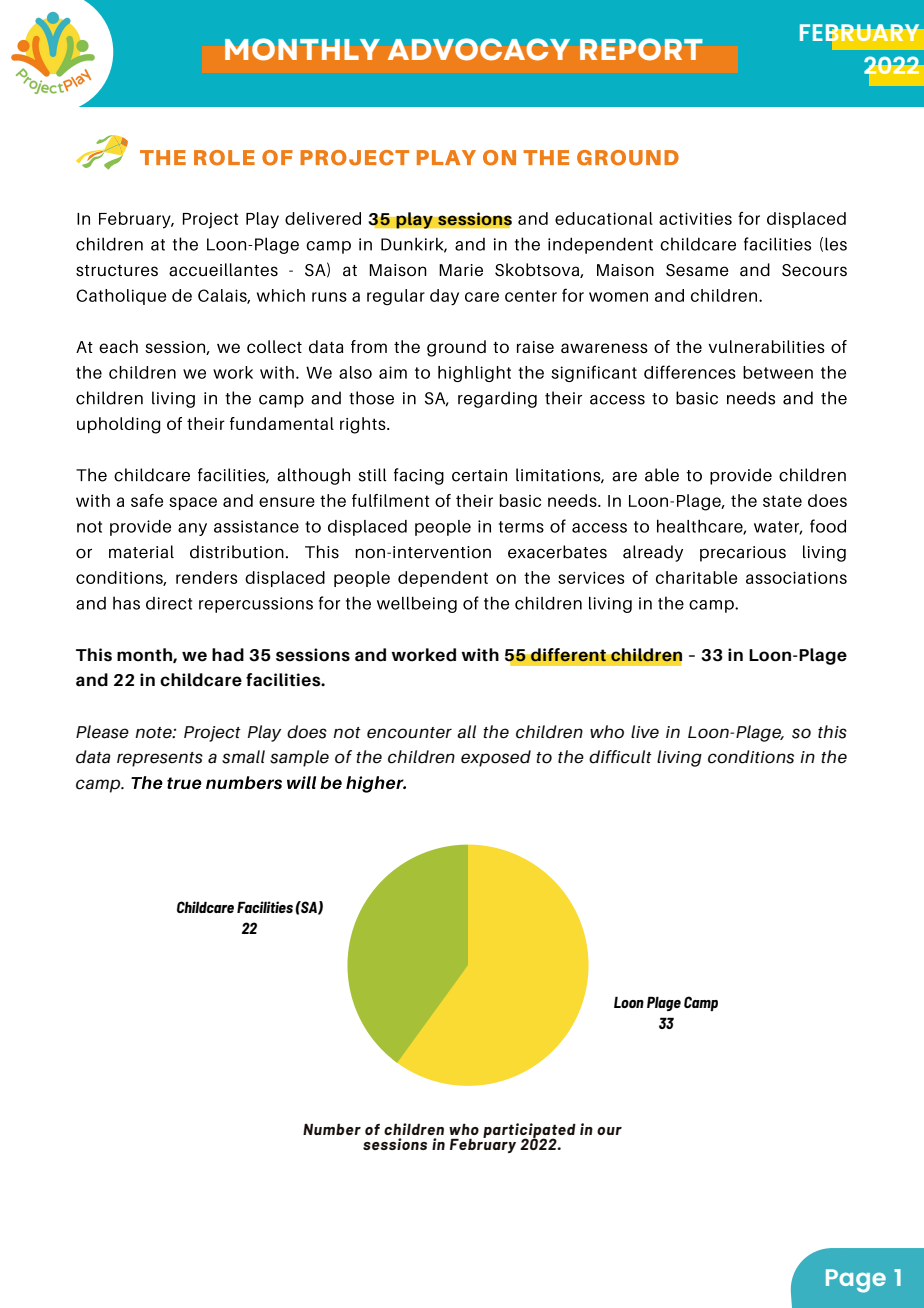 The width and height of the screenshot is (924, 1308). Describe the element at coordinates (118, 346) in the screenshot. I see `each` at that location.
